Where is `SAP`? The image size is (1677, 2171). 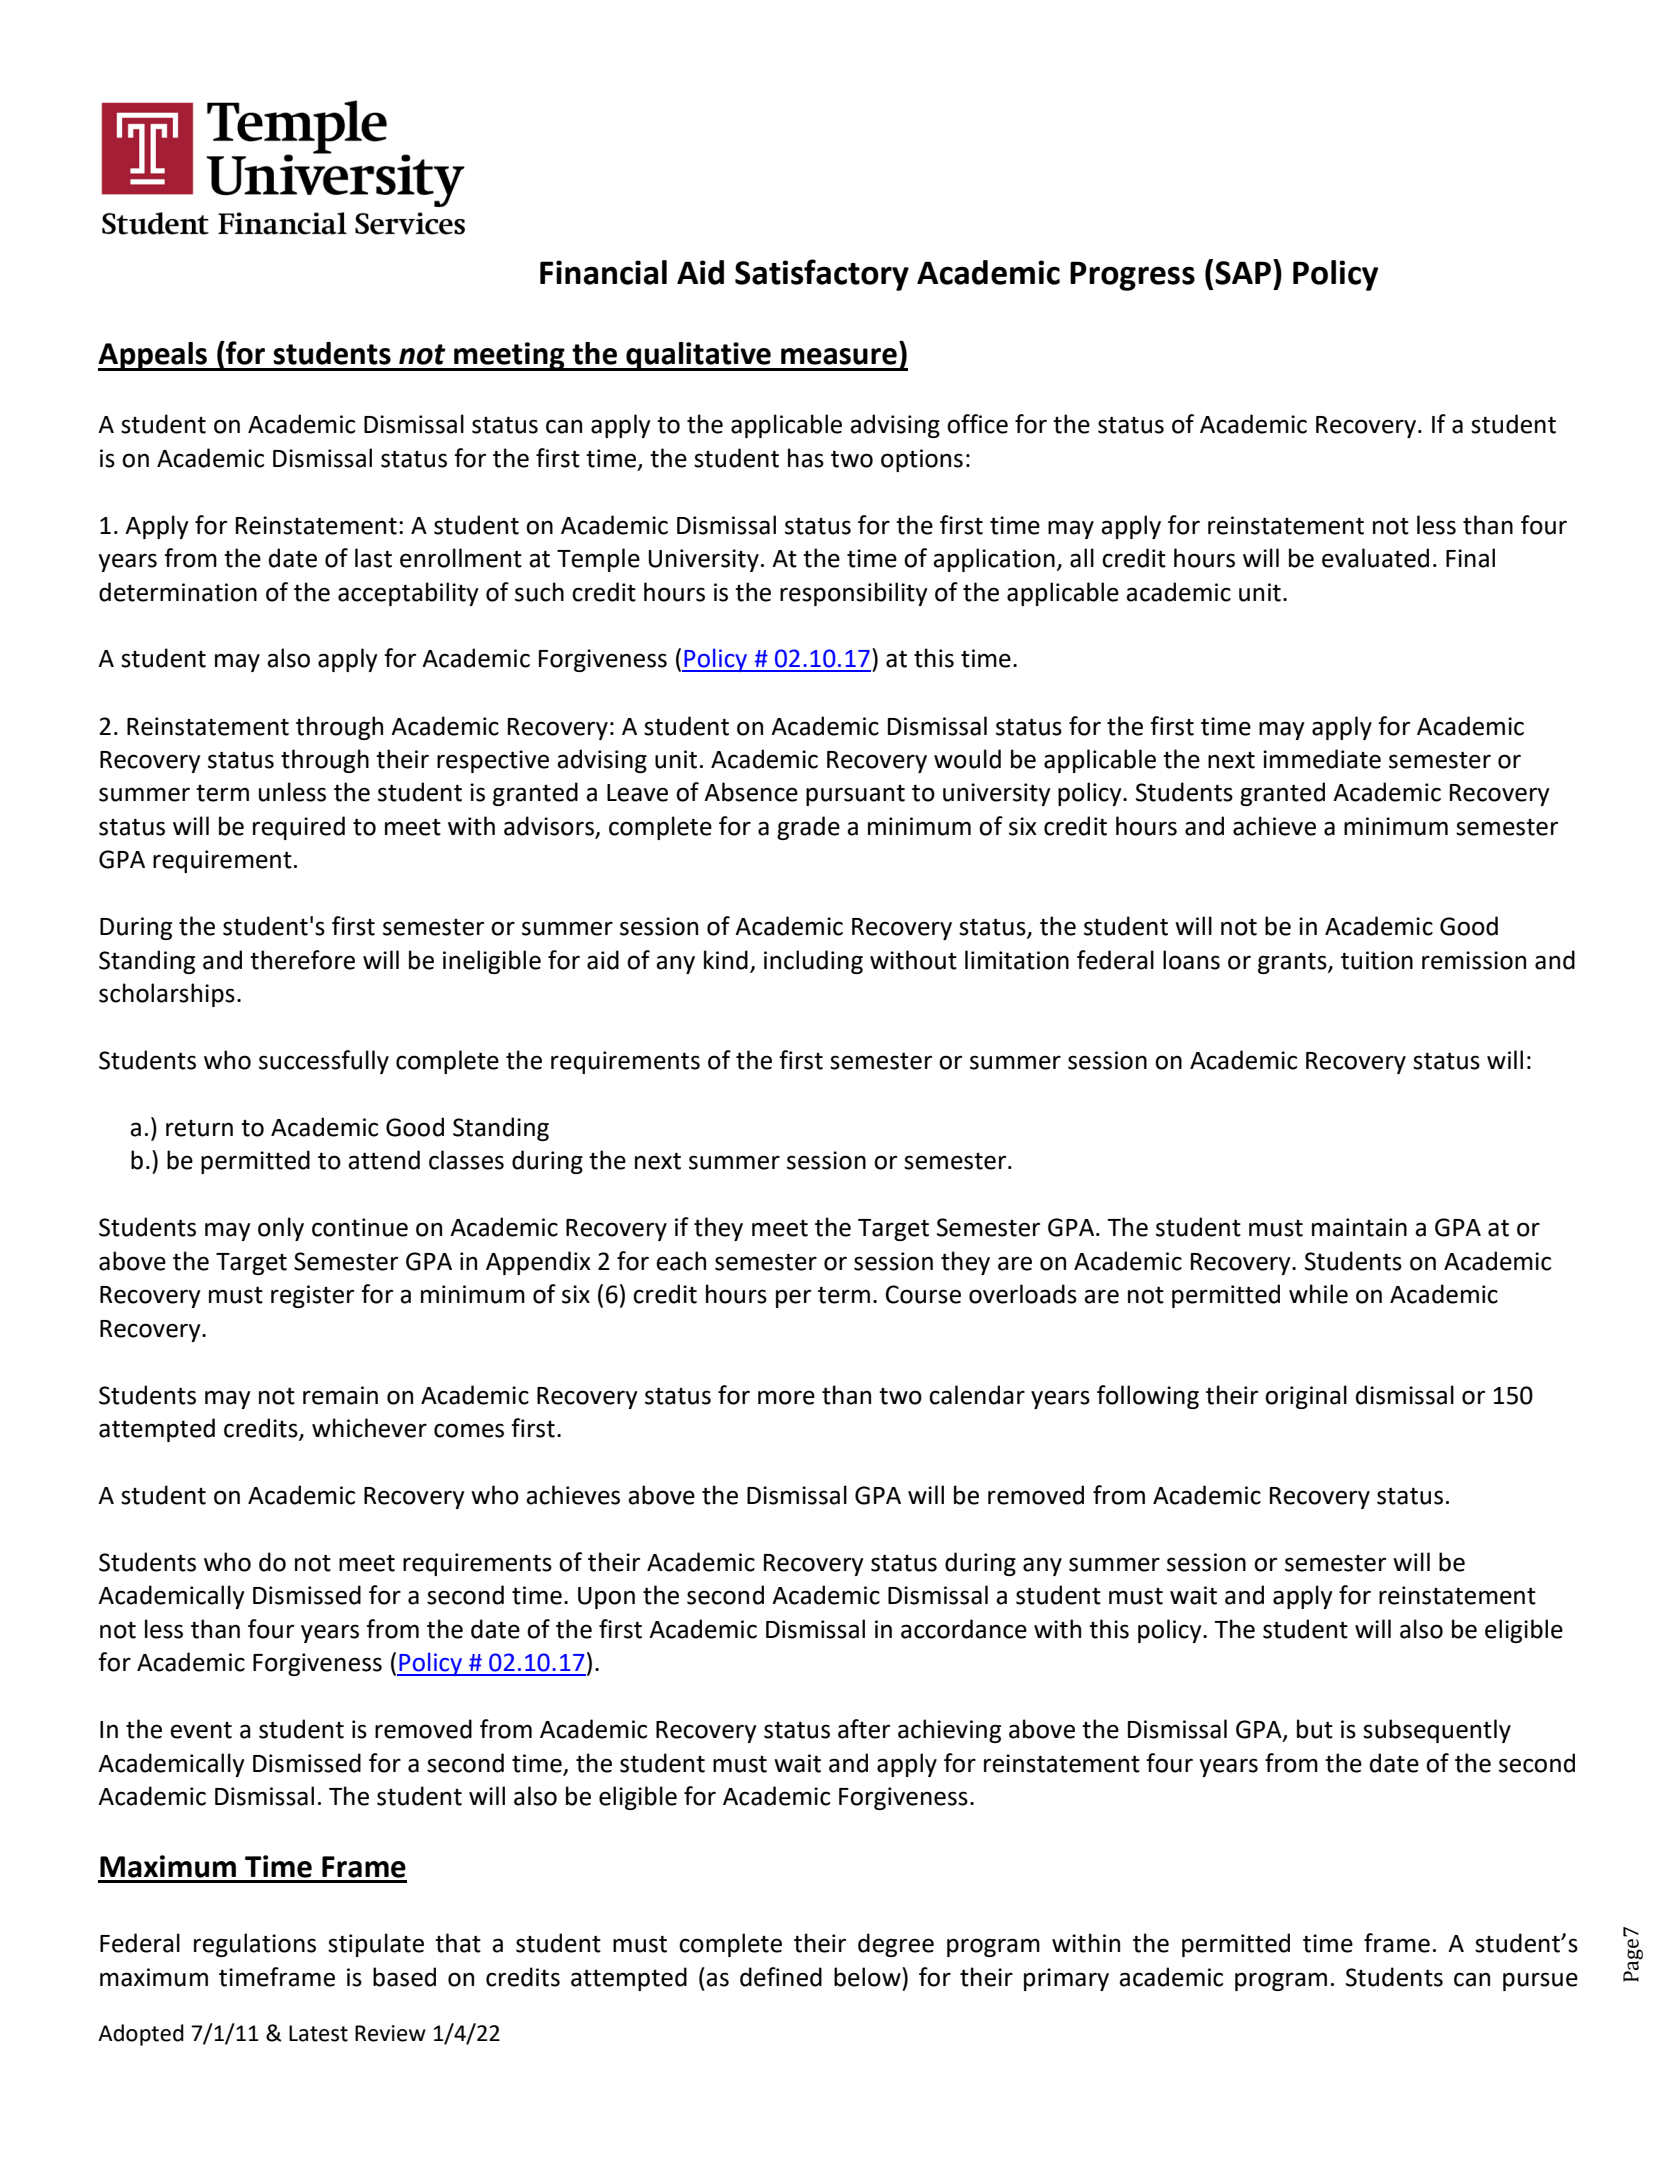 SAP is located at coordinates (1243, 273).
